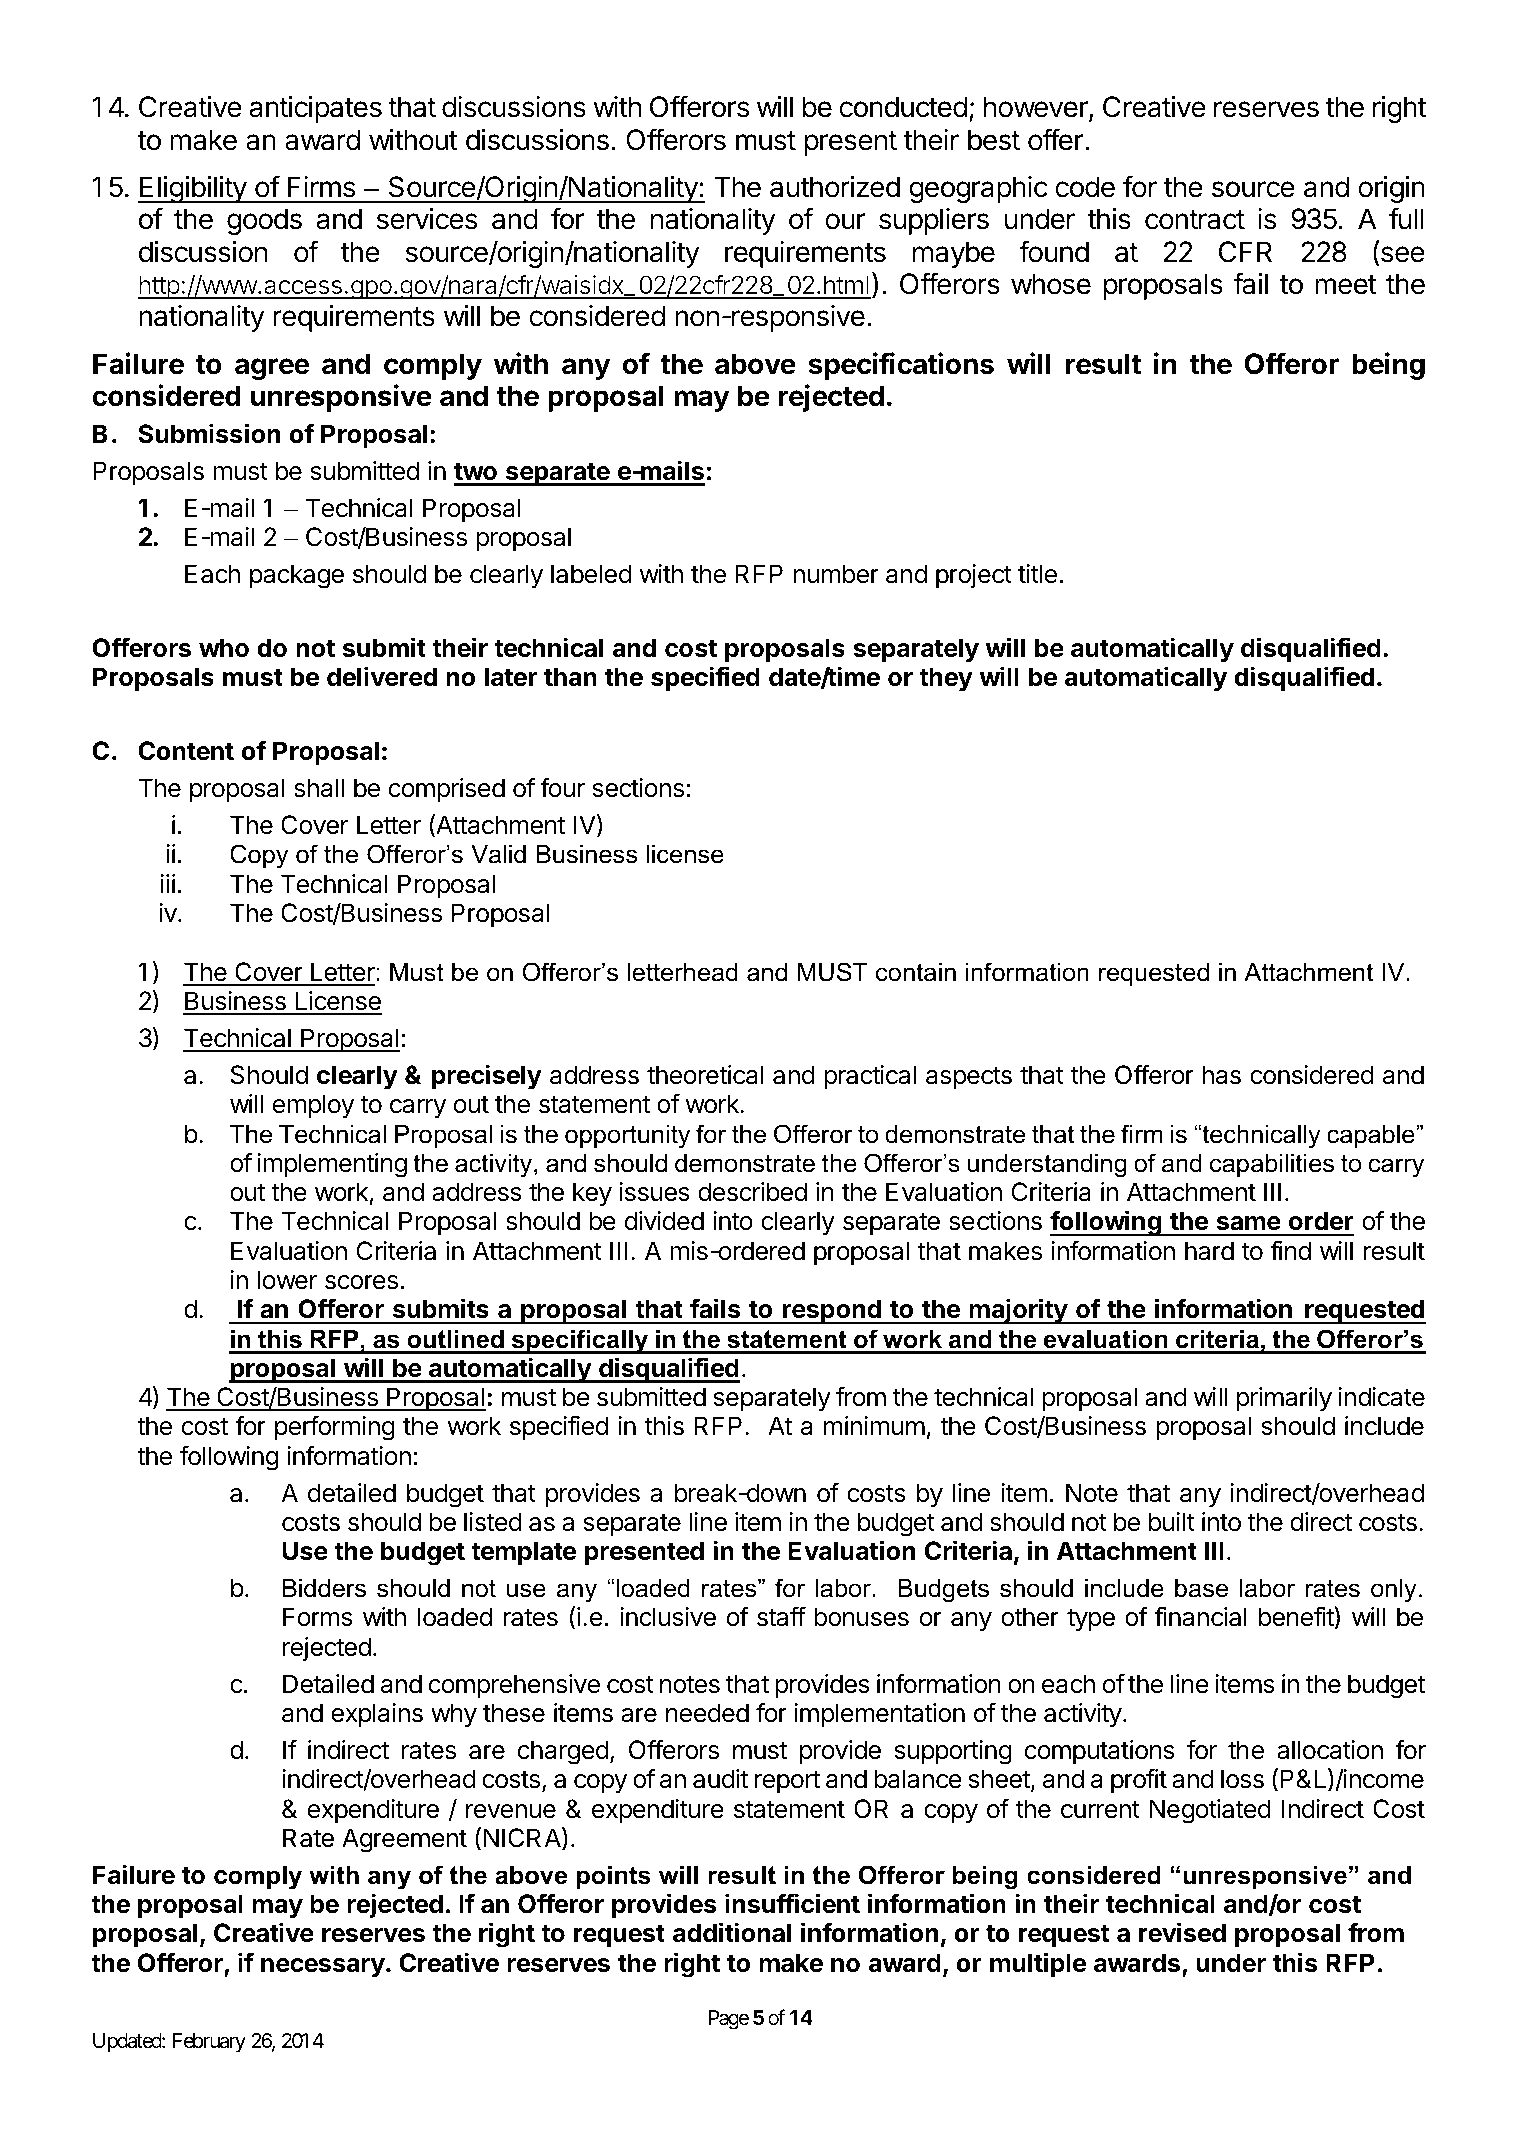  Describe the element at coordinates (835, 187) in the screenshot. I see `authorized` at that location.
